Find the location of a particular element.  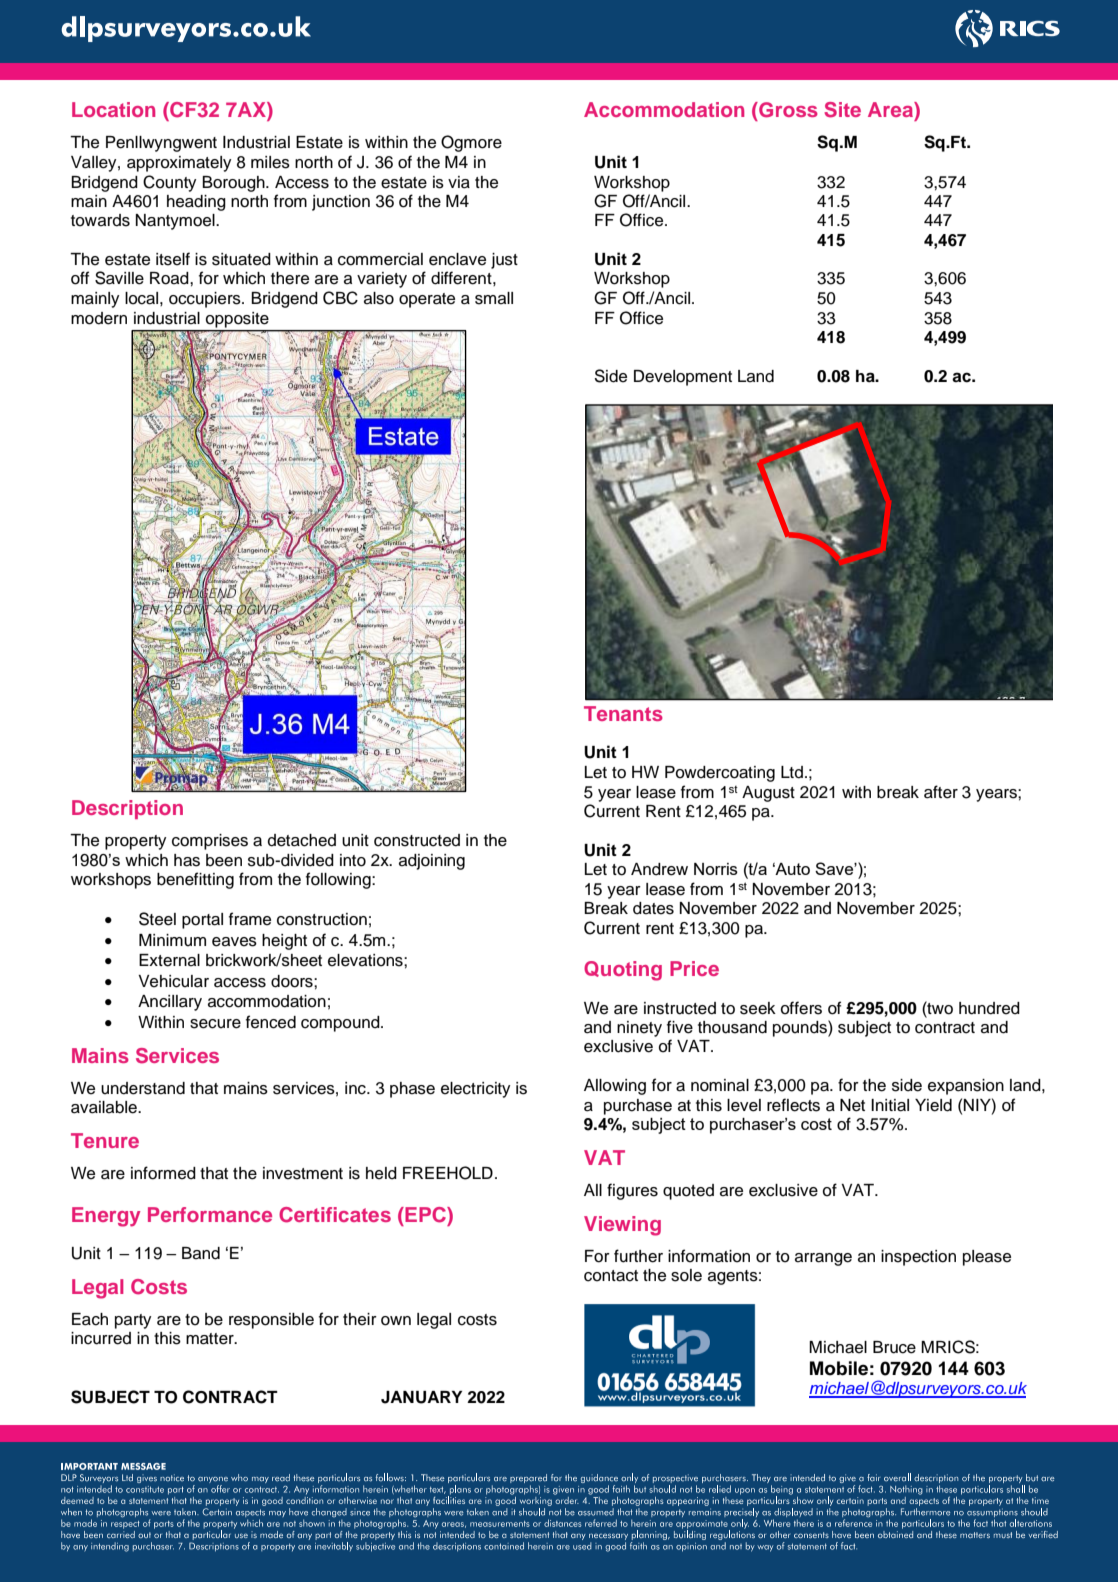

matter is located at coordinates (211, 1339).
